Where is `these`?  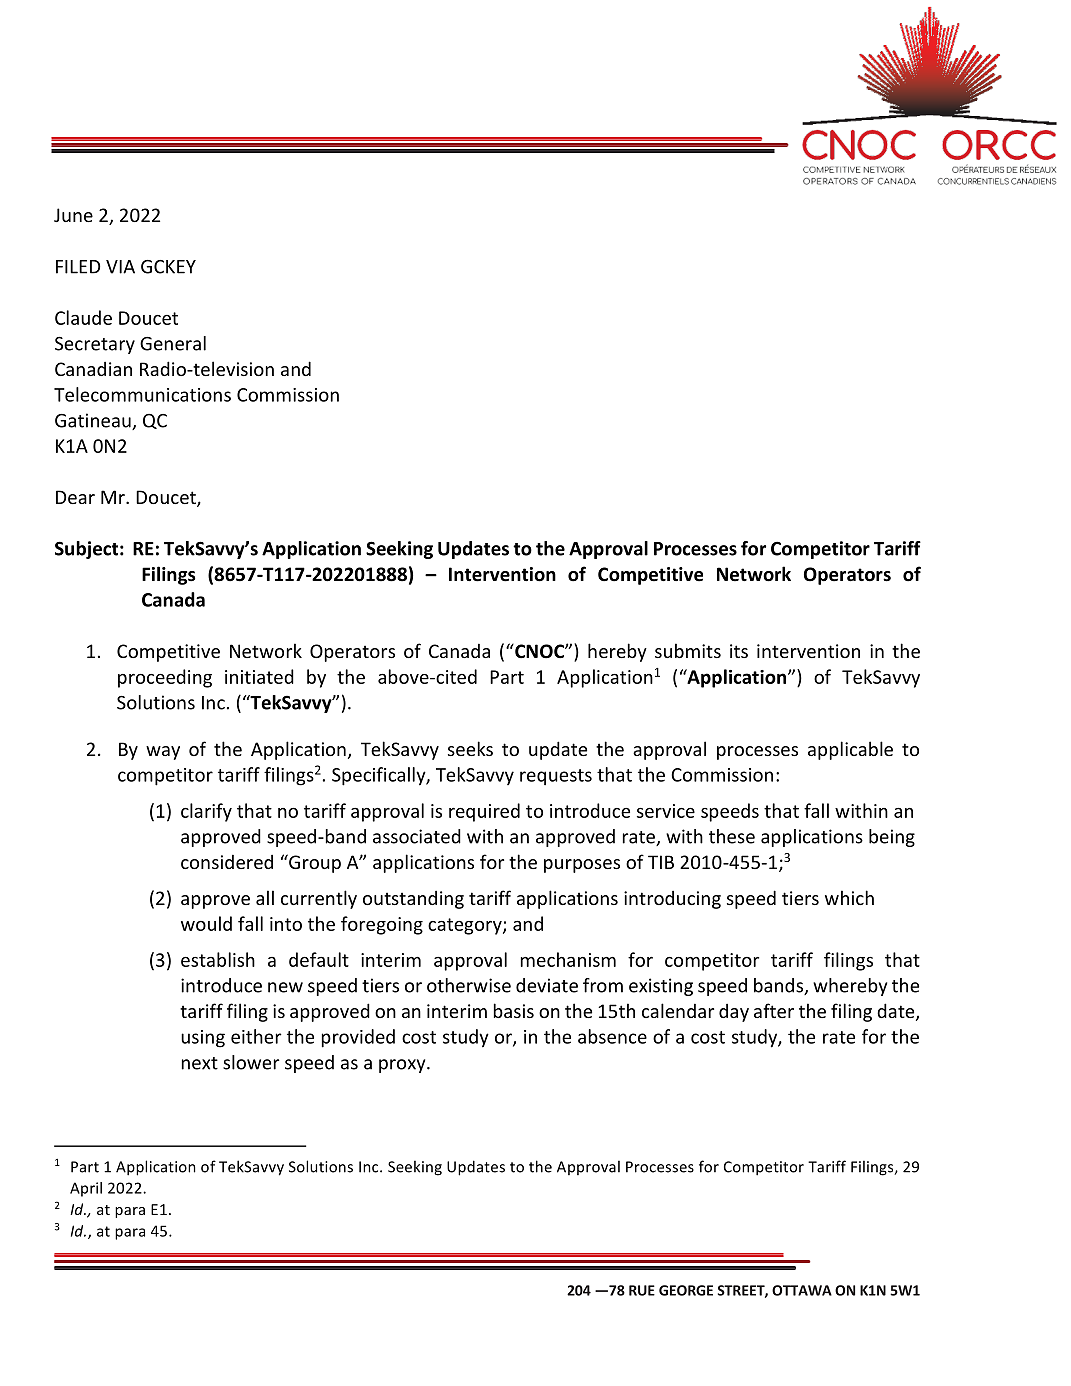
these is located at coordinates (732, 836).
